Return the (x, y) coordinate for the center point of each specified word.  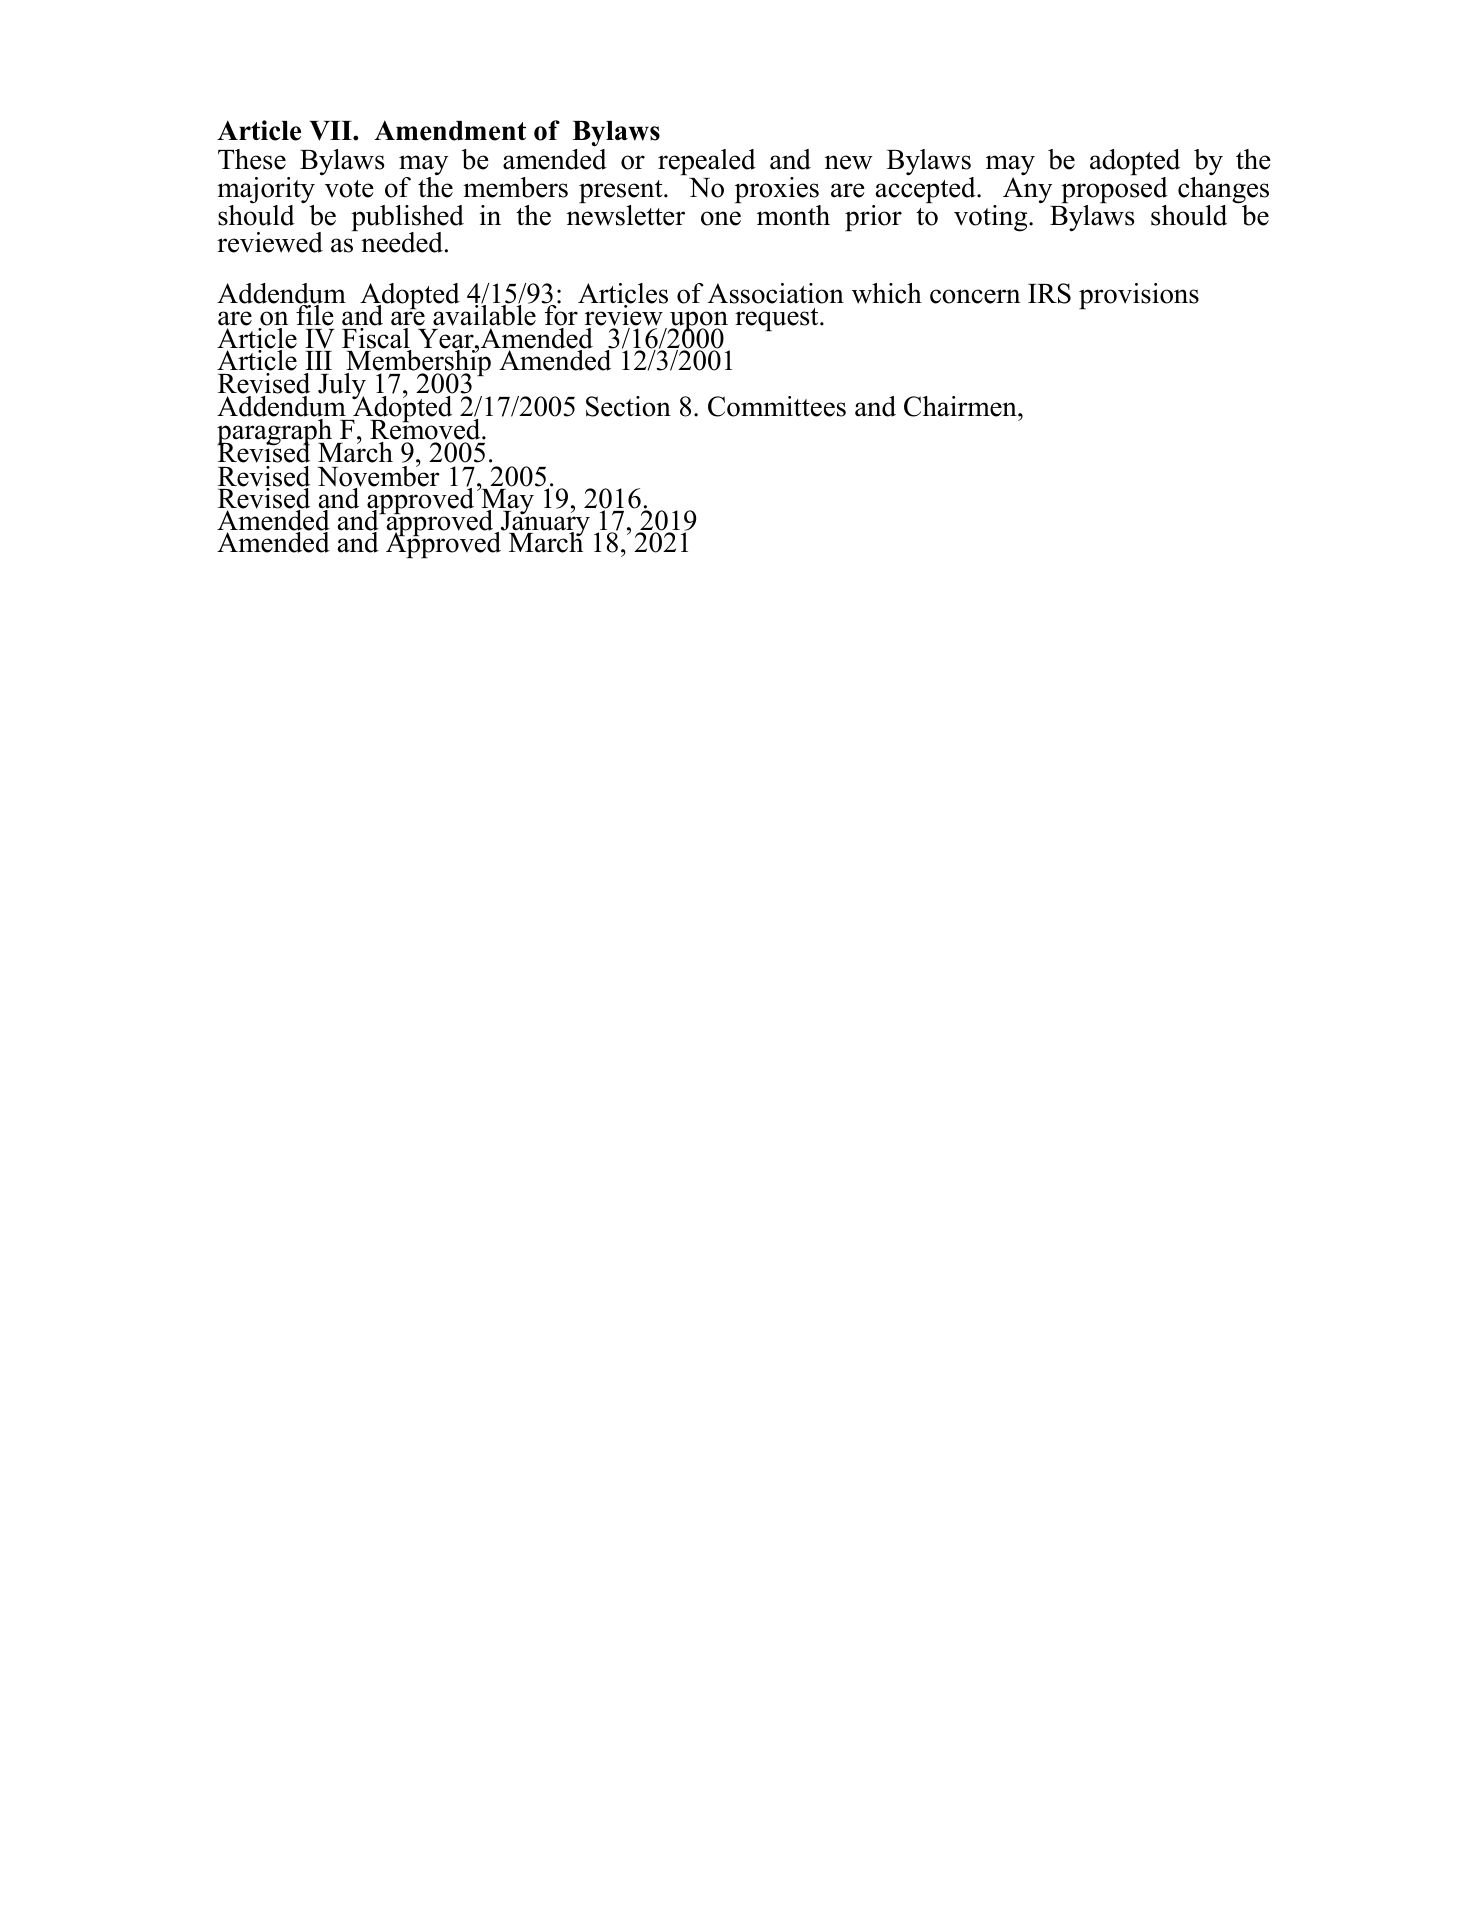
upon (698, 322)
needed (402, 242)
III (318, 360)
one (721, 218)
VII (331, 131)
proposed (1114, 191)
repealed (707, 162)
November (378, 477)
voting (992, 218)
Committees (777, 406)
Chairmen (961, 406)
